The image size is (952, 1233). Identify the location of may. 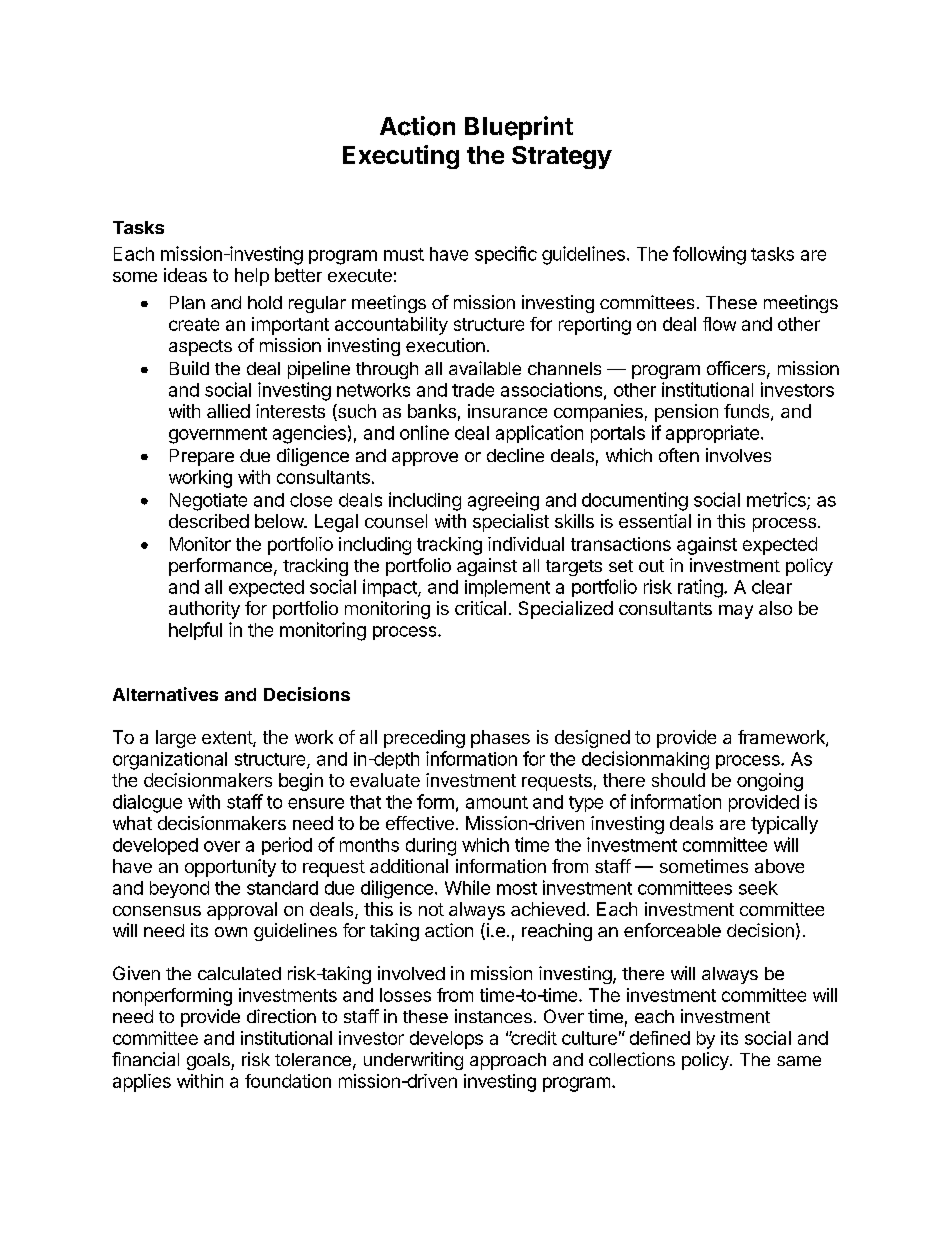
(736, 612).
